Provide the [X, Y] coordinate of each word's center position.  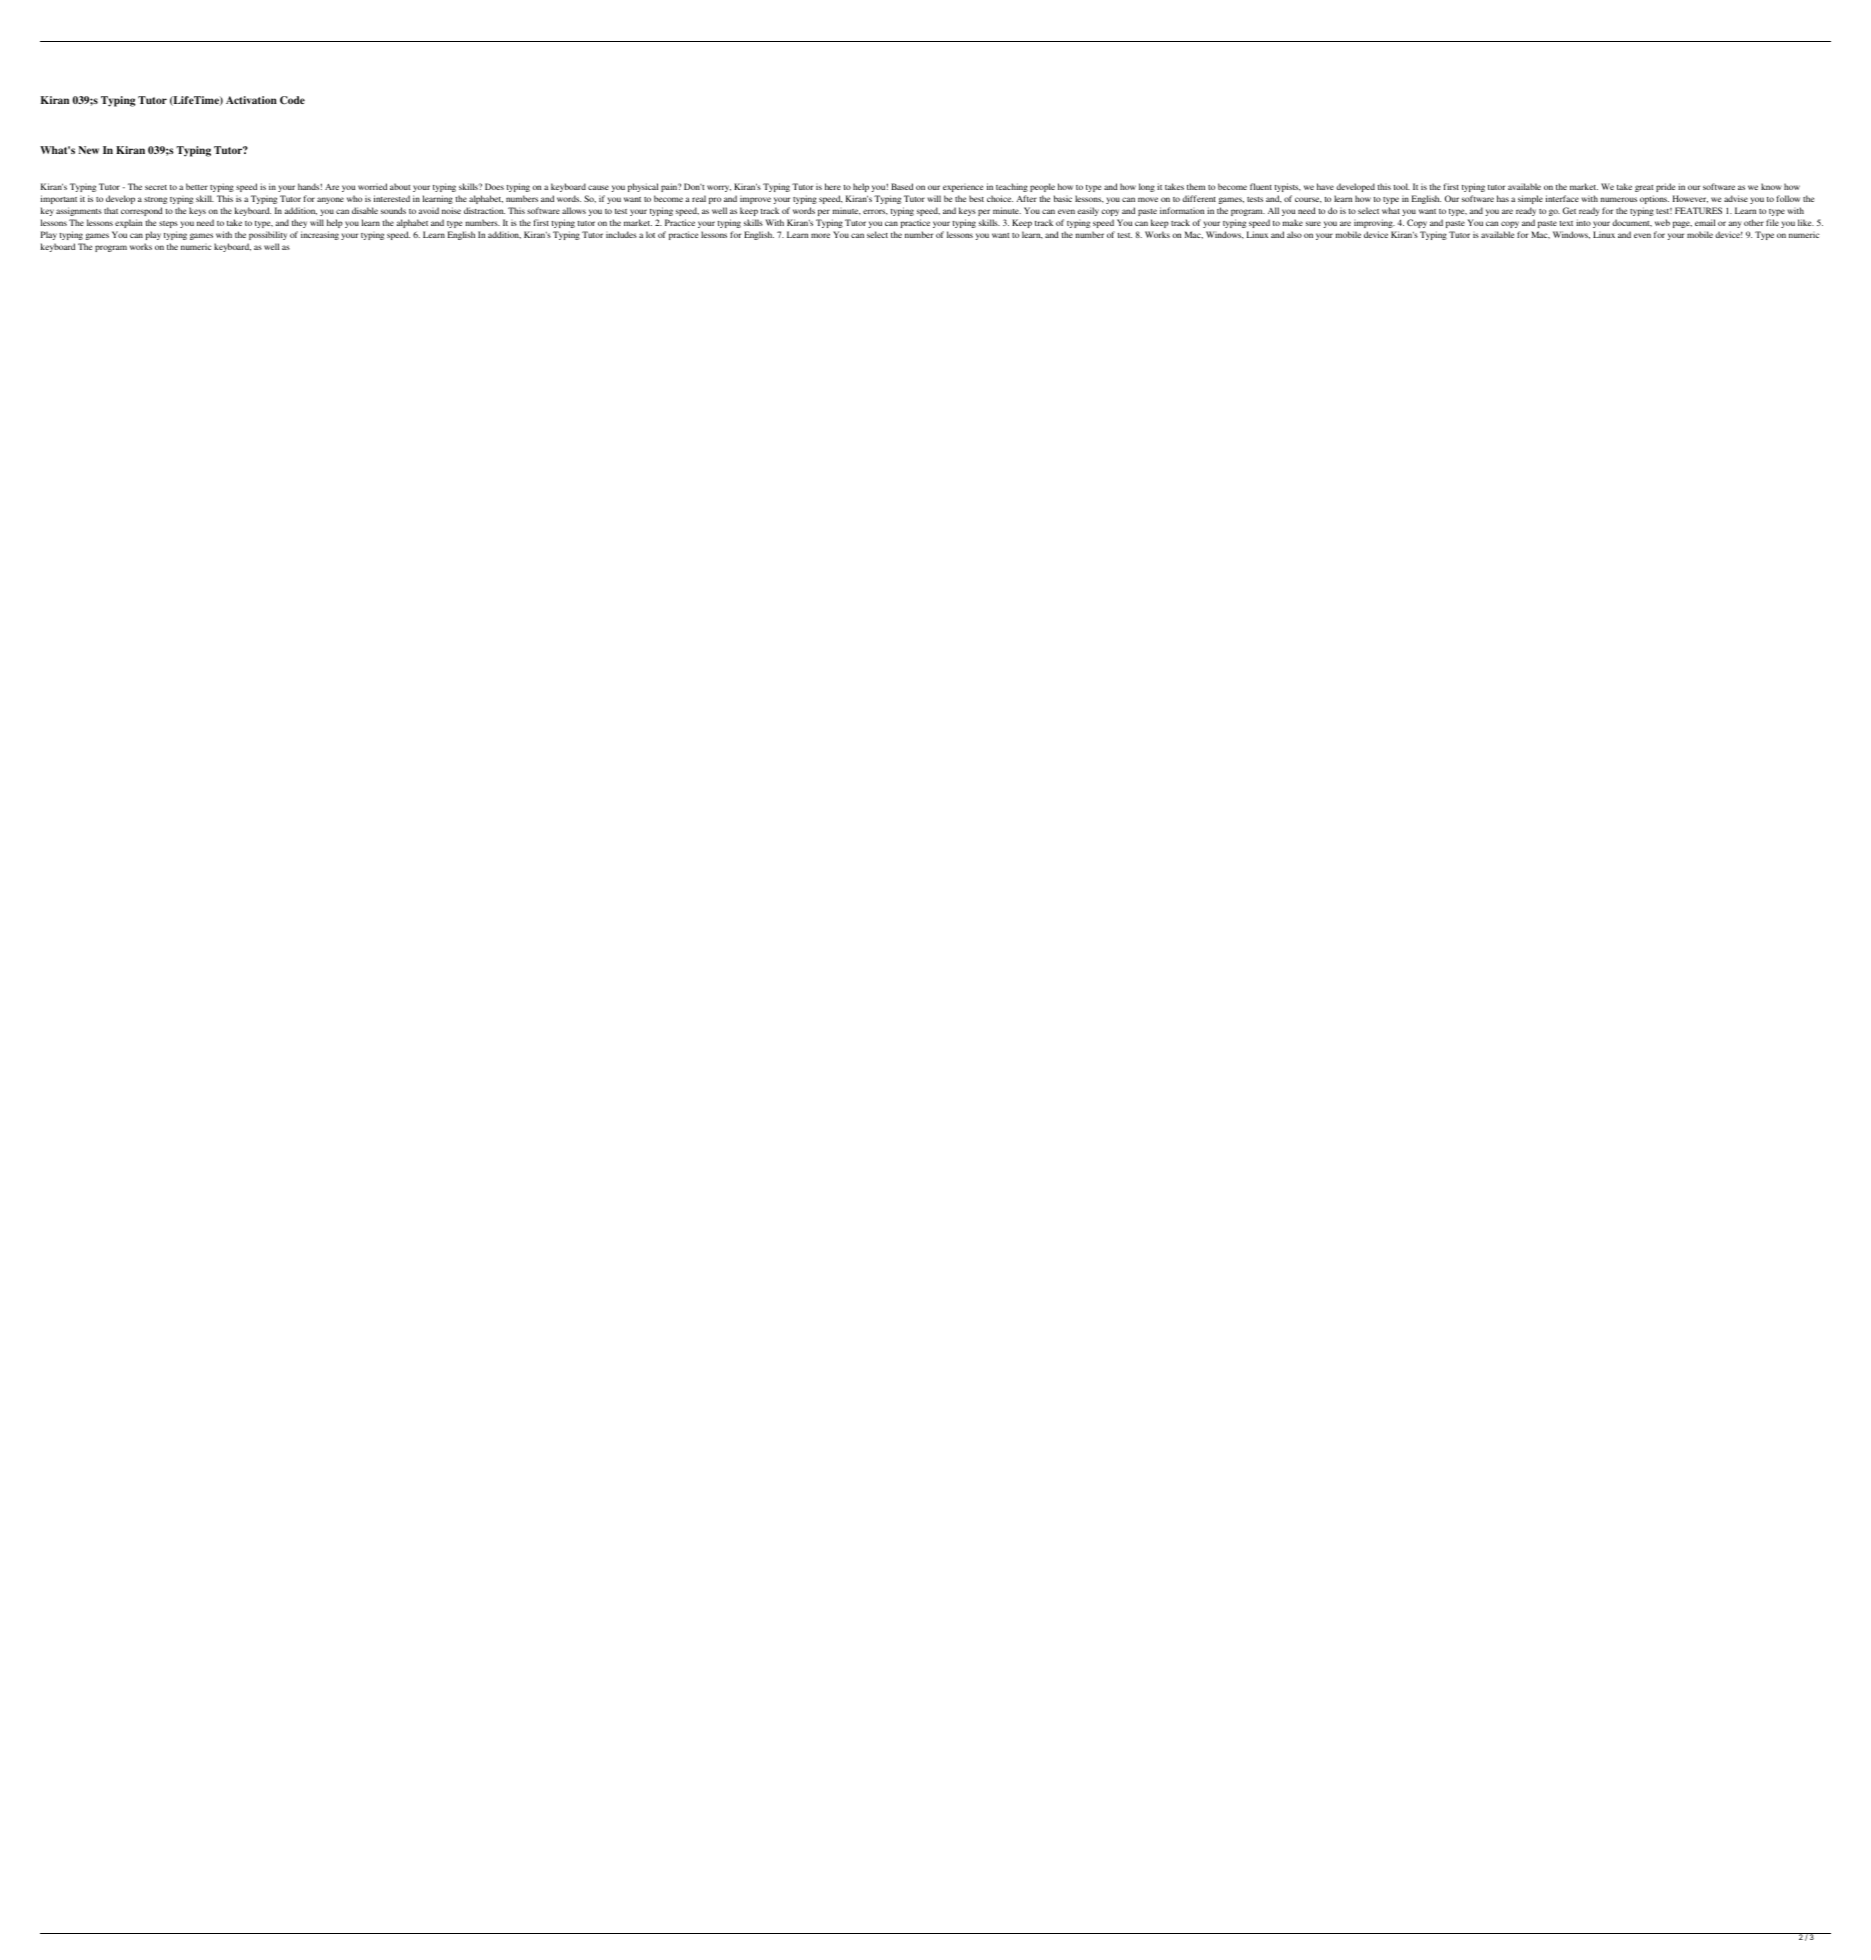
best [976, 198]
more [820, 235]
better [197, 186]
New [88, 150]
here [833, 186]
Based [902, 186]
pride [1665, 187]
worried [372, 186]
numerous [1618, 199]
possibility [268, 235]
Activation [251, 100]
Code [292, 100]
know [1771, 186]
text [1566, 223]
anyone [330, 200]
